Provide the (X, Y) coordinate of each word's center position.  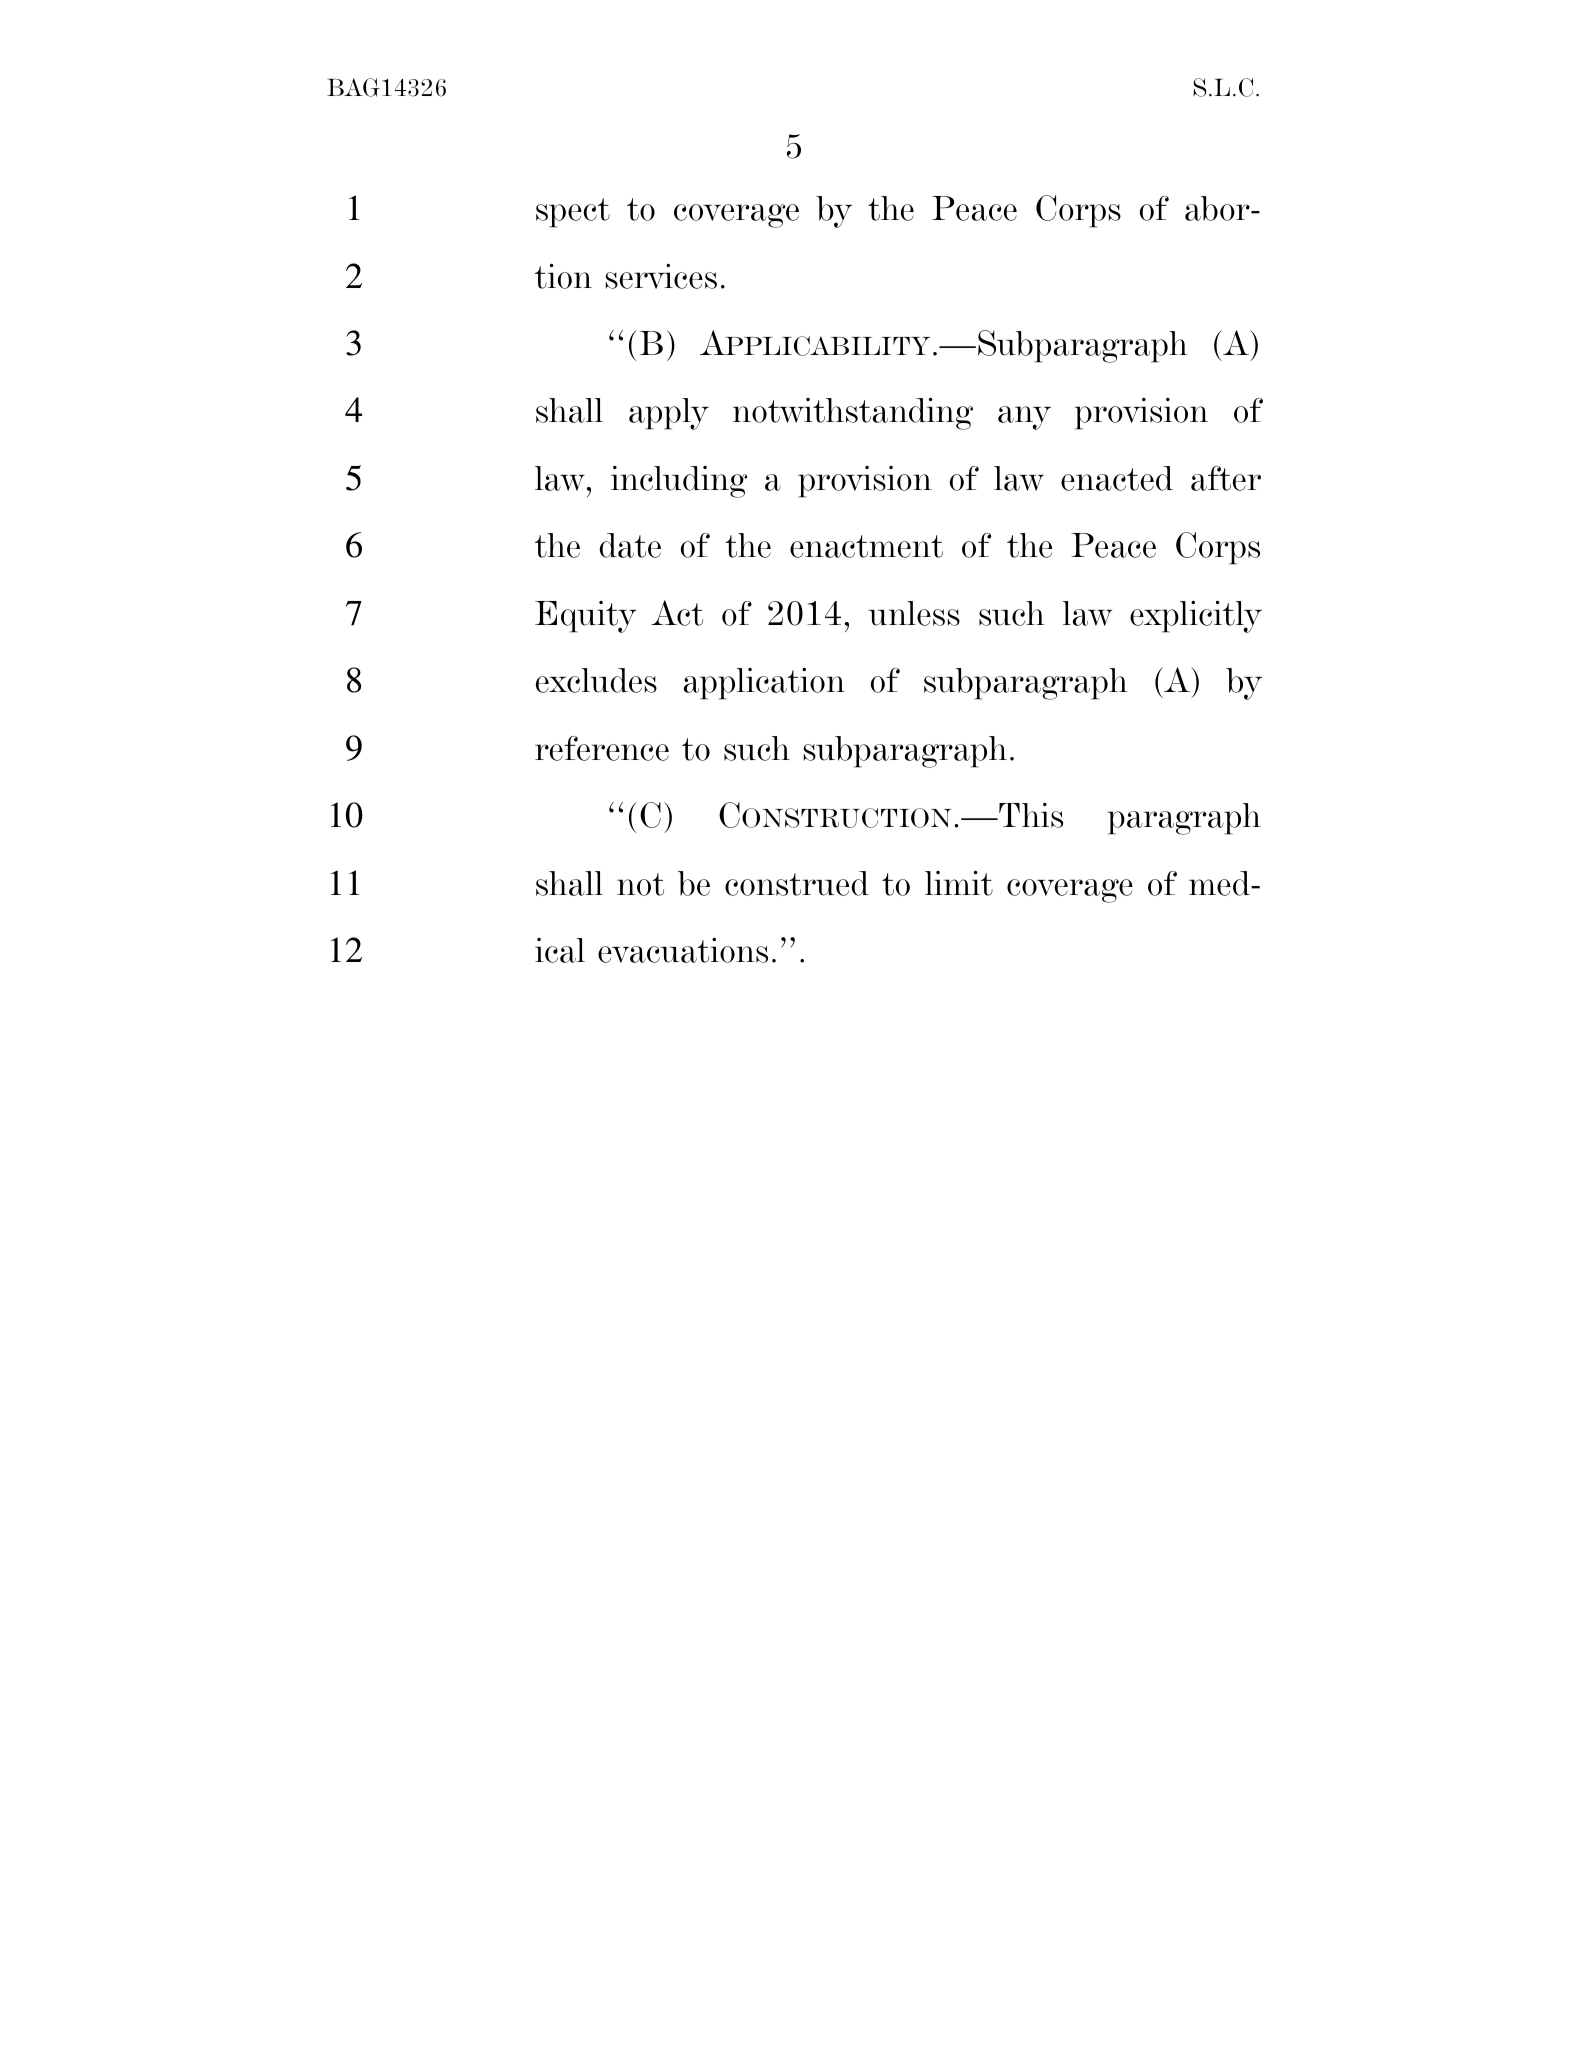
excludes (596, 680)
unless (914, 613)
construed (797, 883)
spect (573, 213)
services (661, 276)
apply (669, 414)
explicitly (1196, 616)
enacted (1117, 478)
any (1024, 418)
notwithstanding (853, 413)
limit (959, 883)
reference (602, 748)
